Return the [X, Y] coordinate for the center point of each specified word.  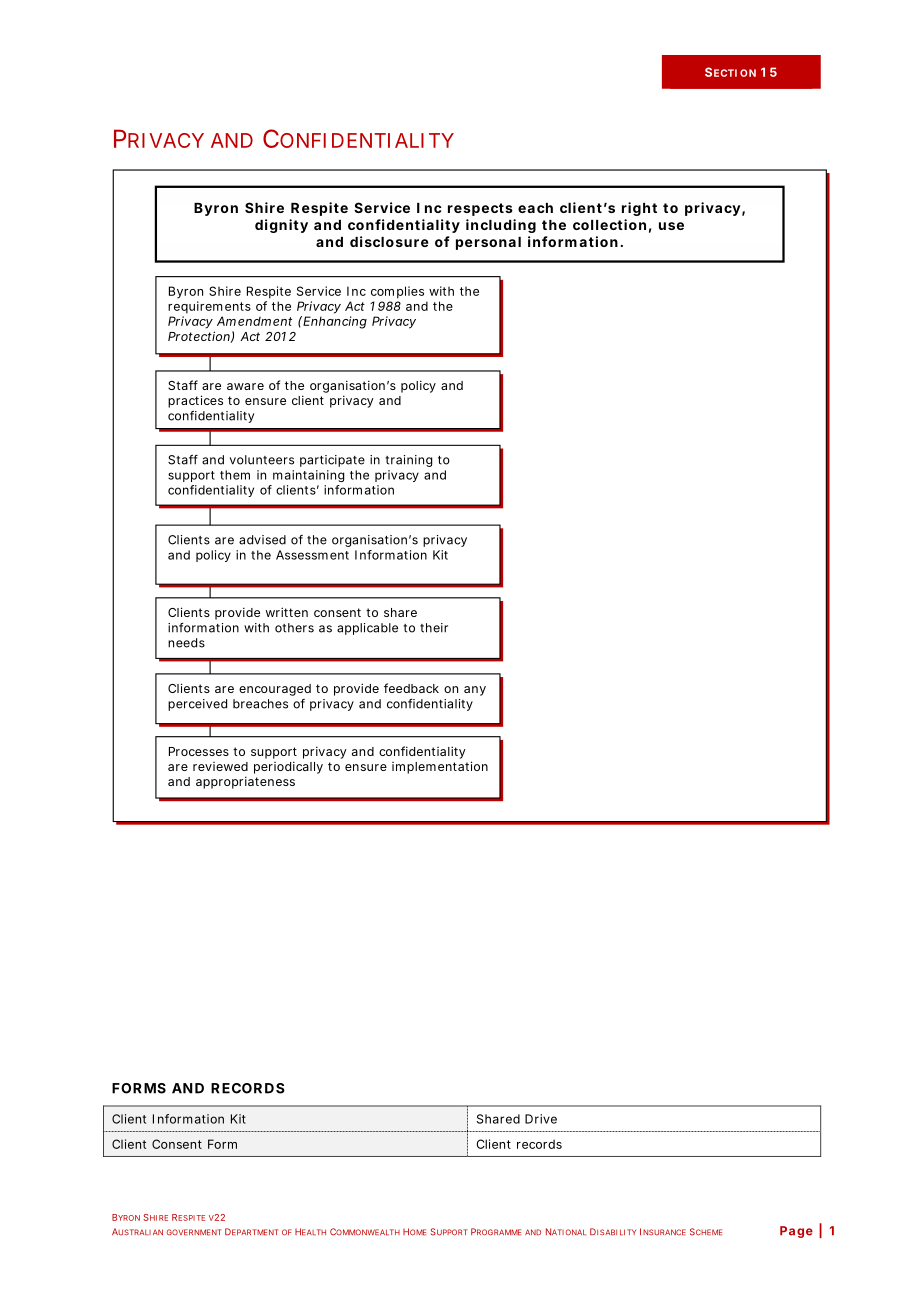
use [671, 226]
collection [609, 224]
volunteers [262, 460]
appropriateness [245, 782]
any [475, 691]
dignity [281, 226]
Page [796, 1232]
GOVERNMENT [194, 1232]
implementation [440, 767]
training [408, 461]
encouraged [275, 690]
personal [488, 243]
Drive [541, 1119]
